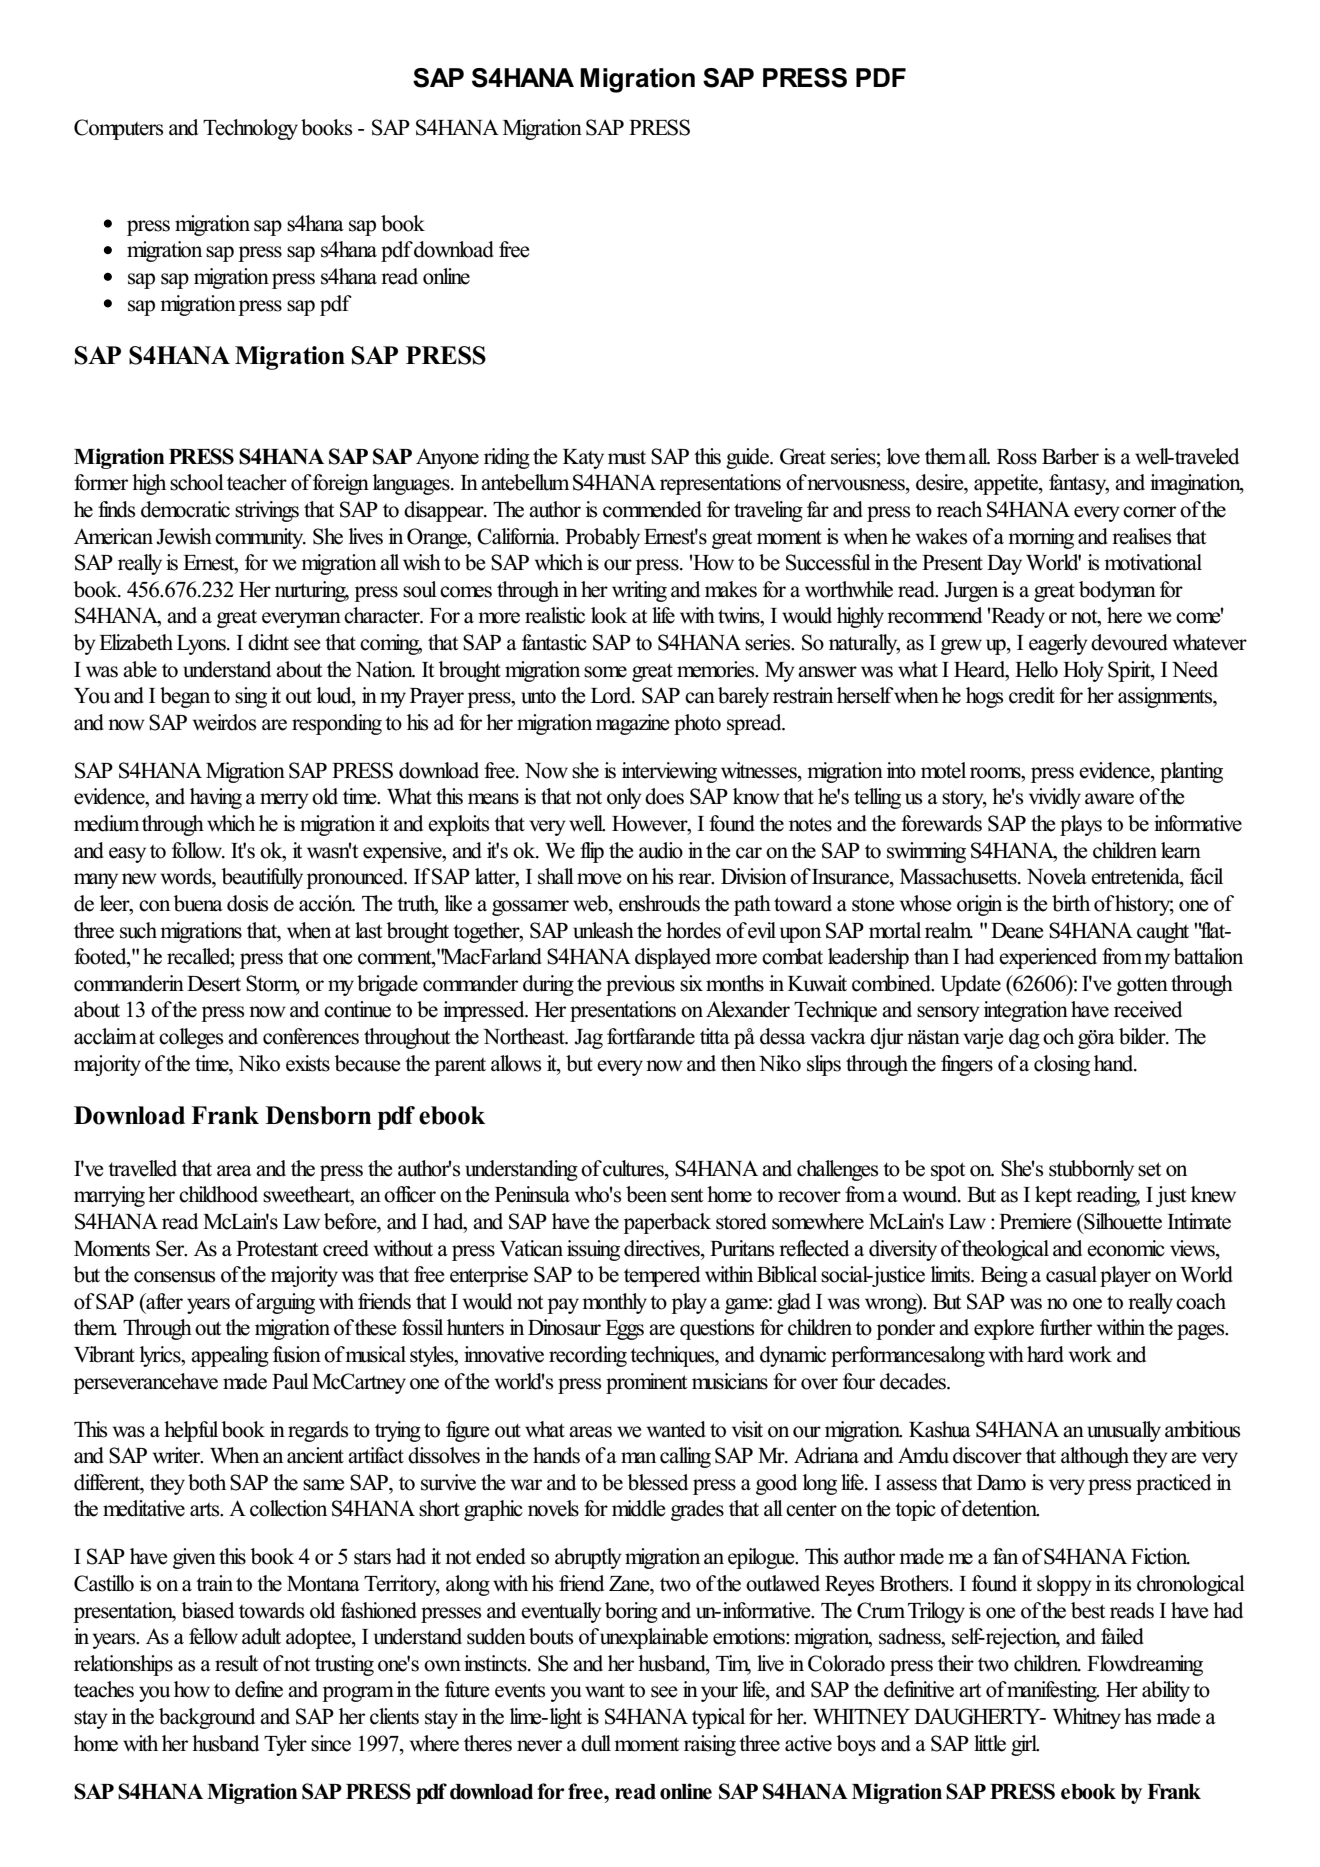 Image resolution: width=1320 pixels, height=1867 pixels. I want to click on has, so click(1137, 1716).
